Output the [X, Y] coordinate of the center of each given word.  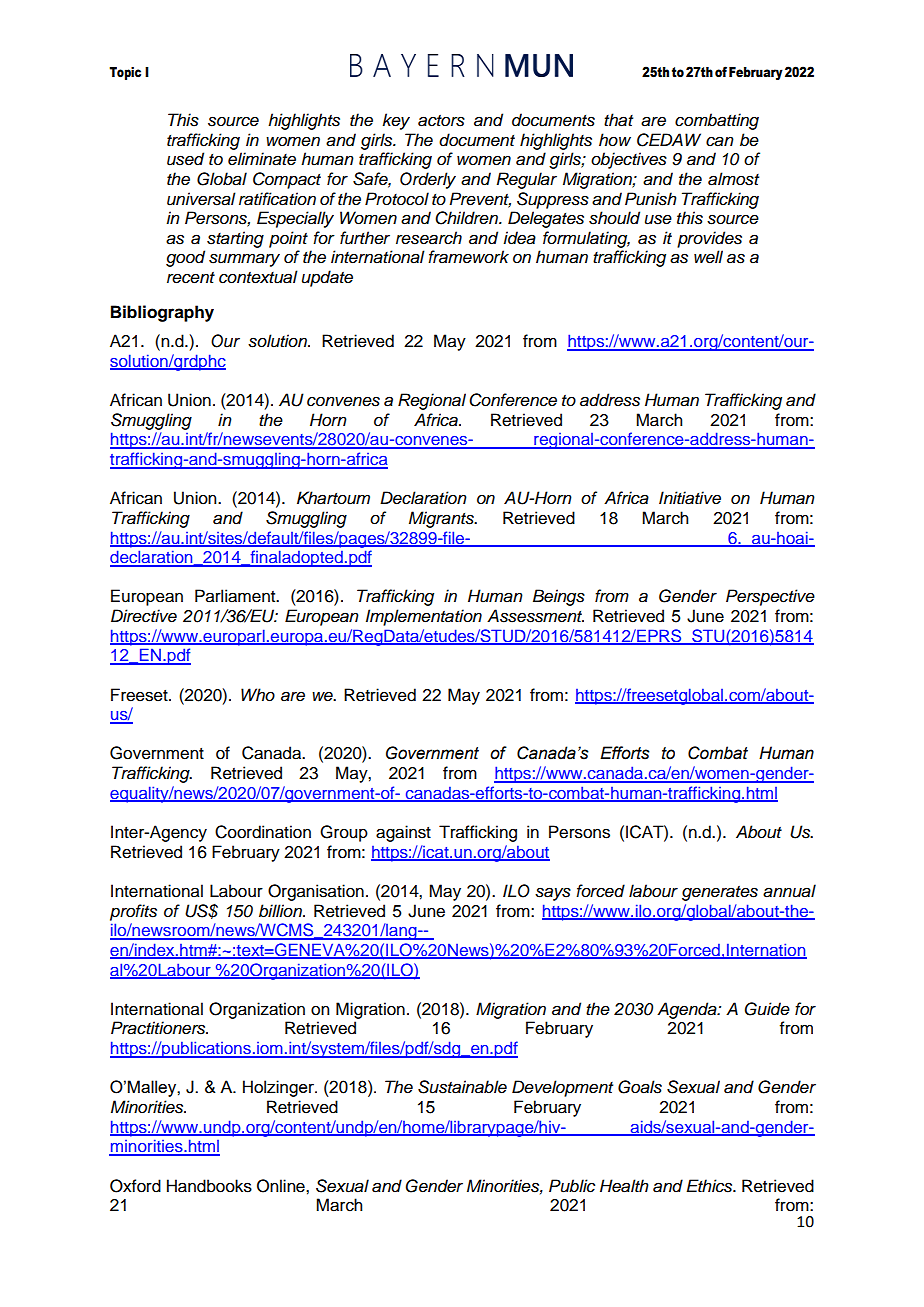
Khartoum [333, 498]
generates [720, 893]
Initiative [690, 498]
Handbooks [209, 1186]
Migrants [442, 519]
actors [441, 121]
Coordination [263, 832]
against [403, 833]
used [185, 159]
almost [733, 179]
